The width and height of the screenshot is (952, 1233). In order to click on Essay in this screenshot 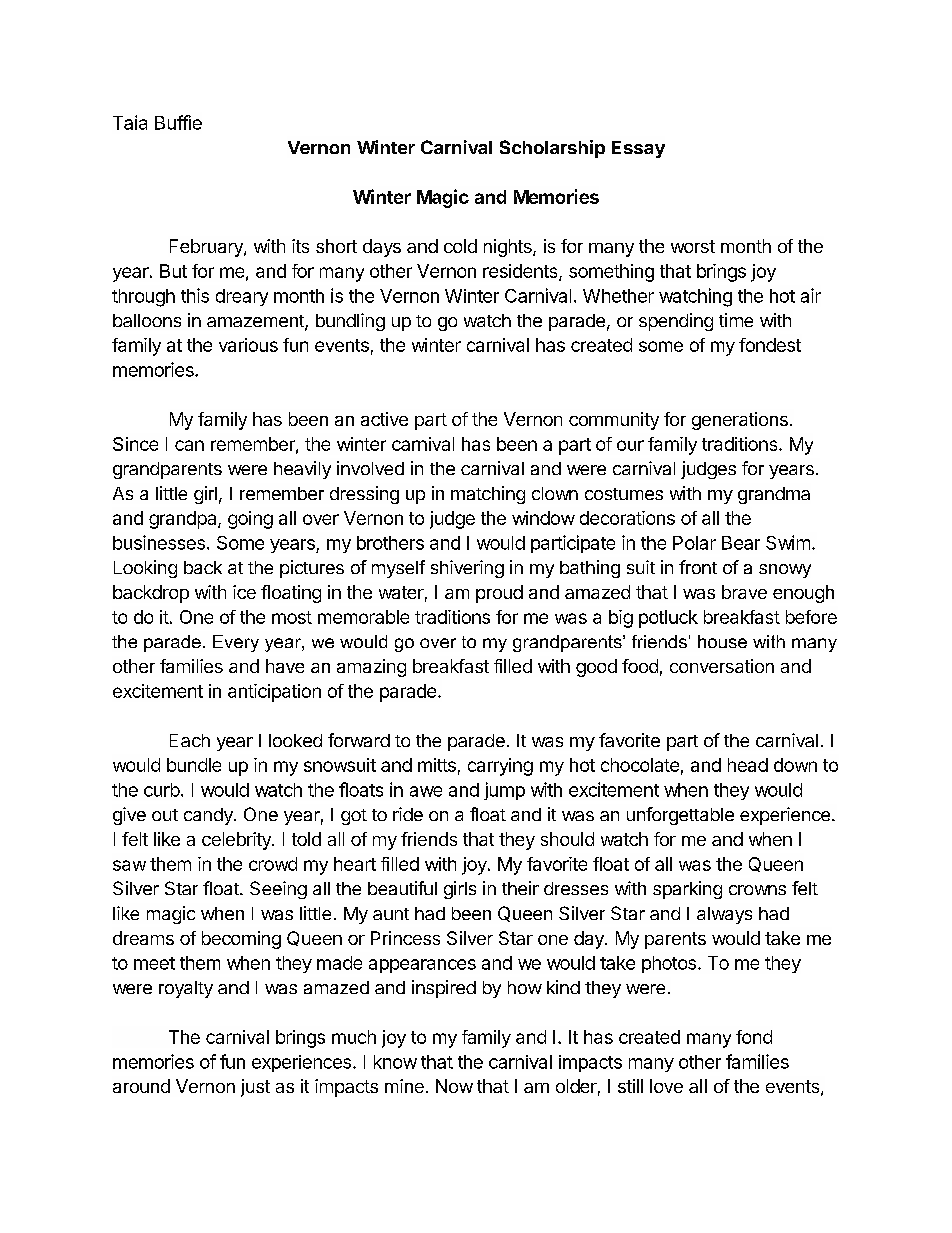, I will do `click(638, 149)`.
